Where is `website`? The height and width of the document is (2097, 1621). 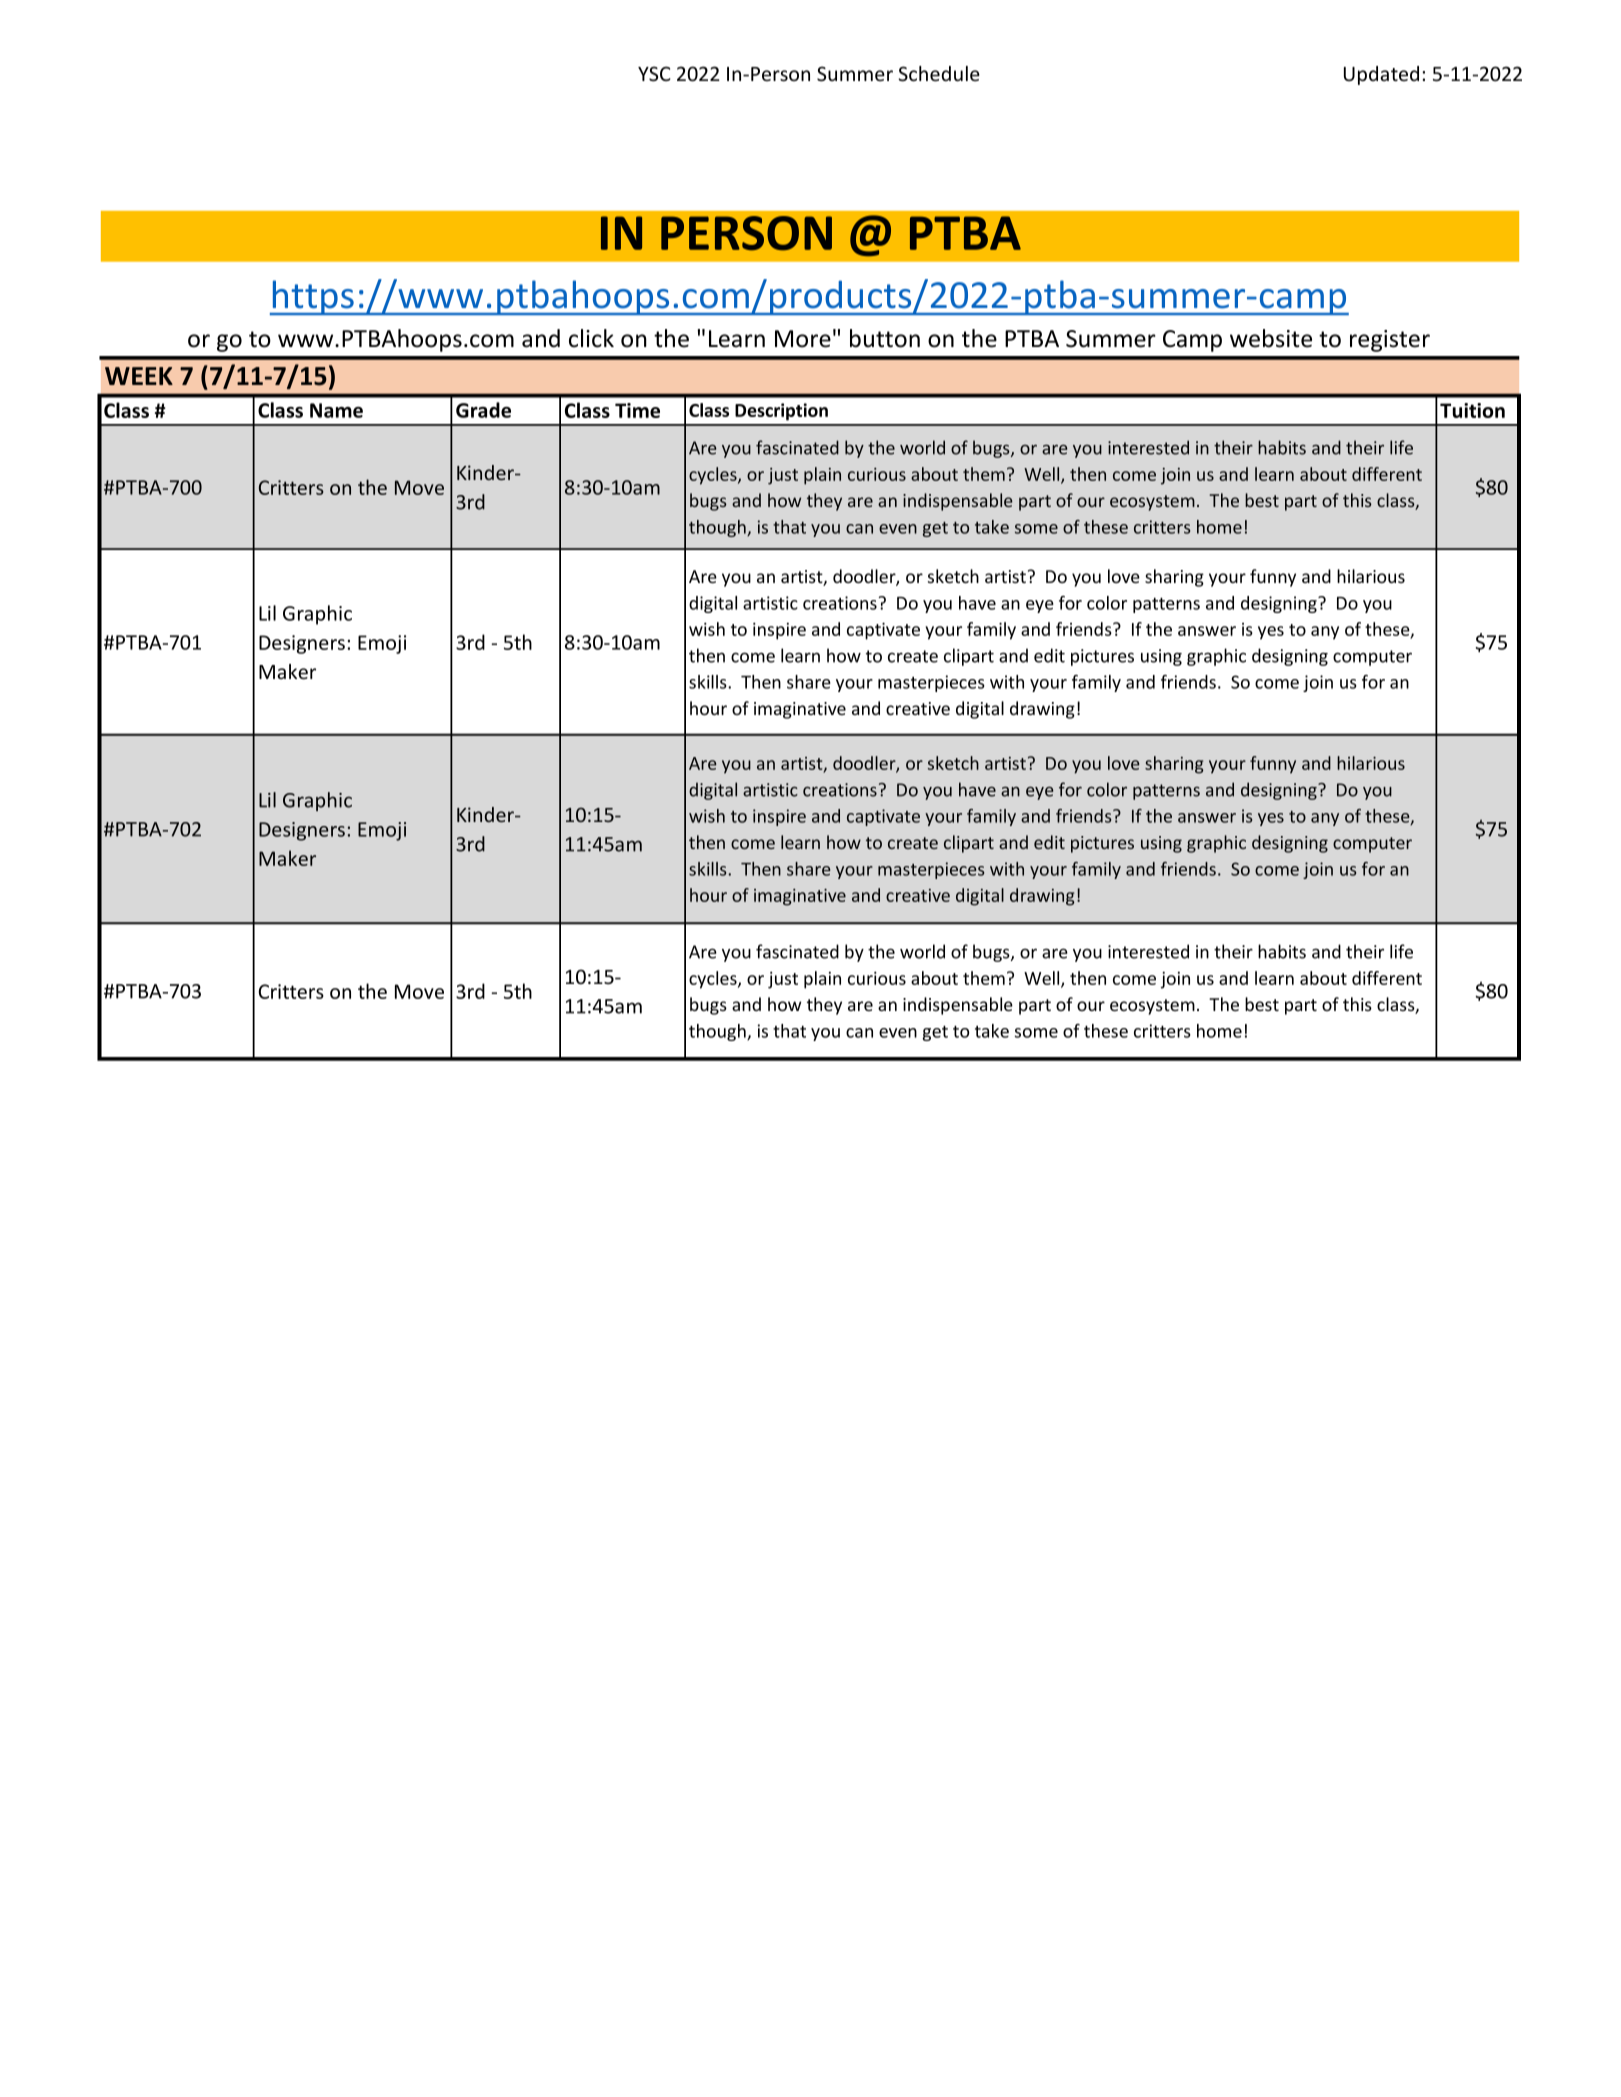 website is located at coordinates (1271, 338).
